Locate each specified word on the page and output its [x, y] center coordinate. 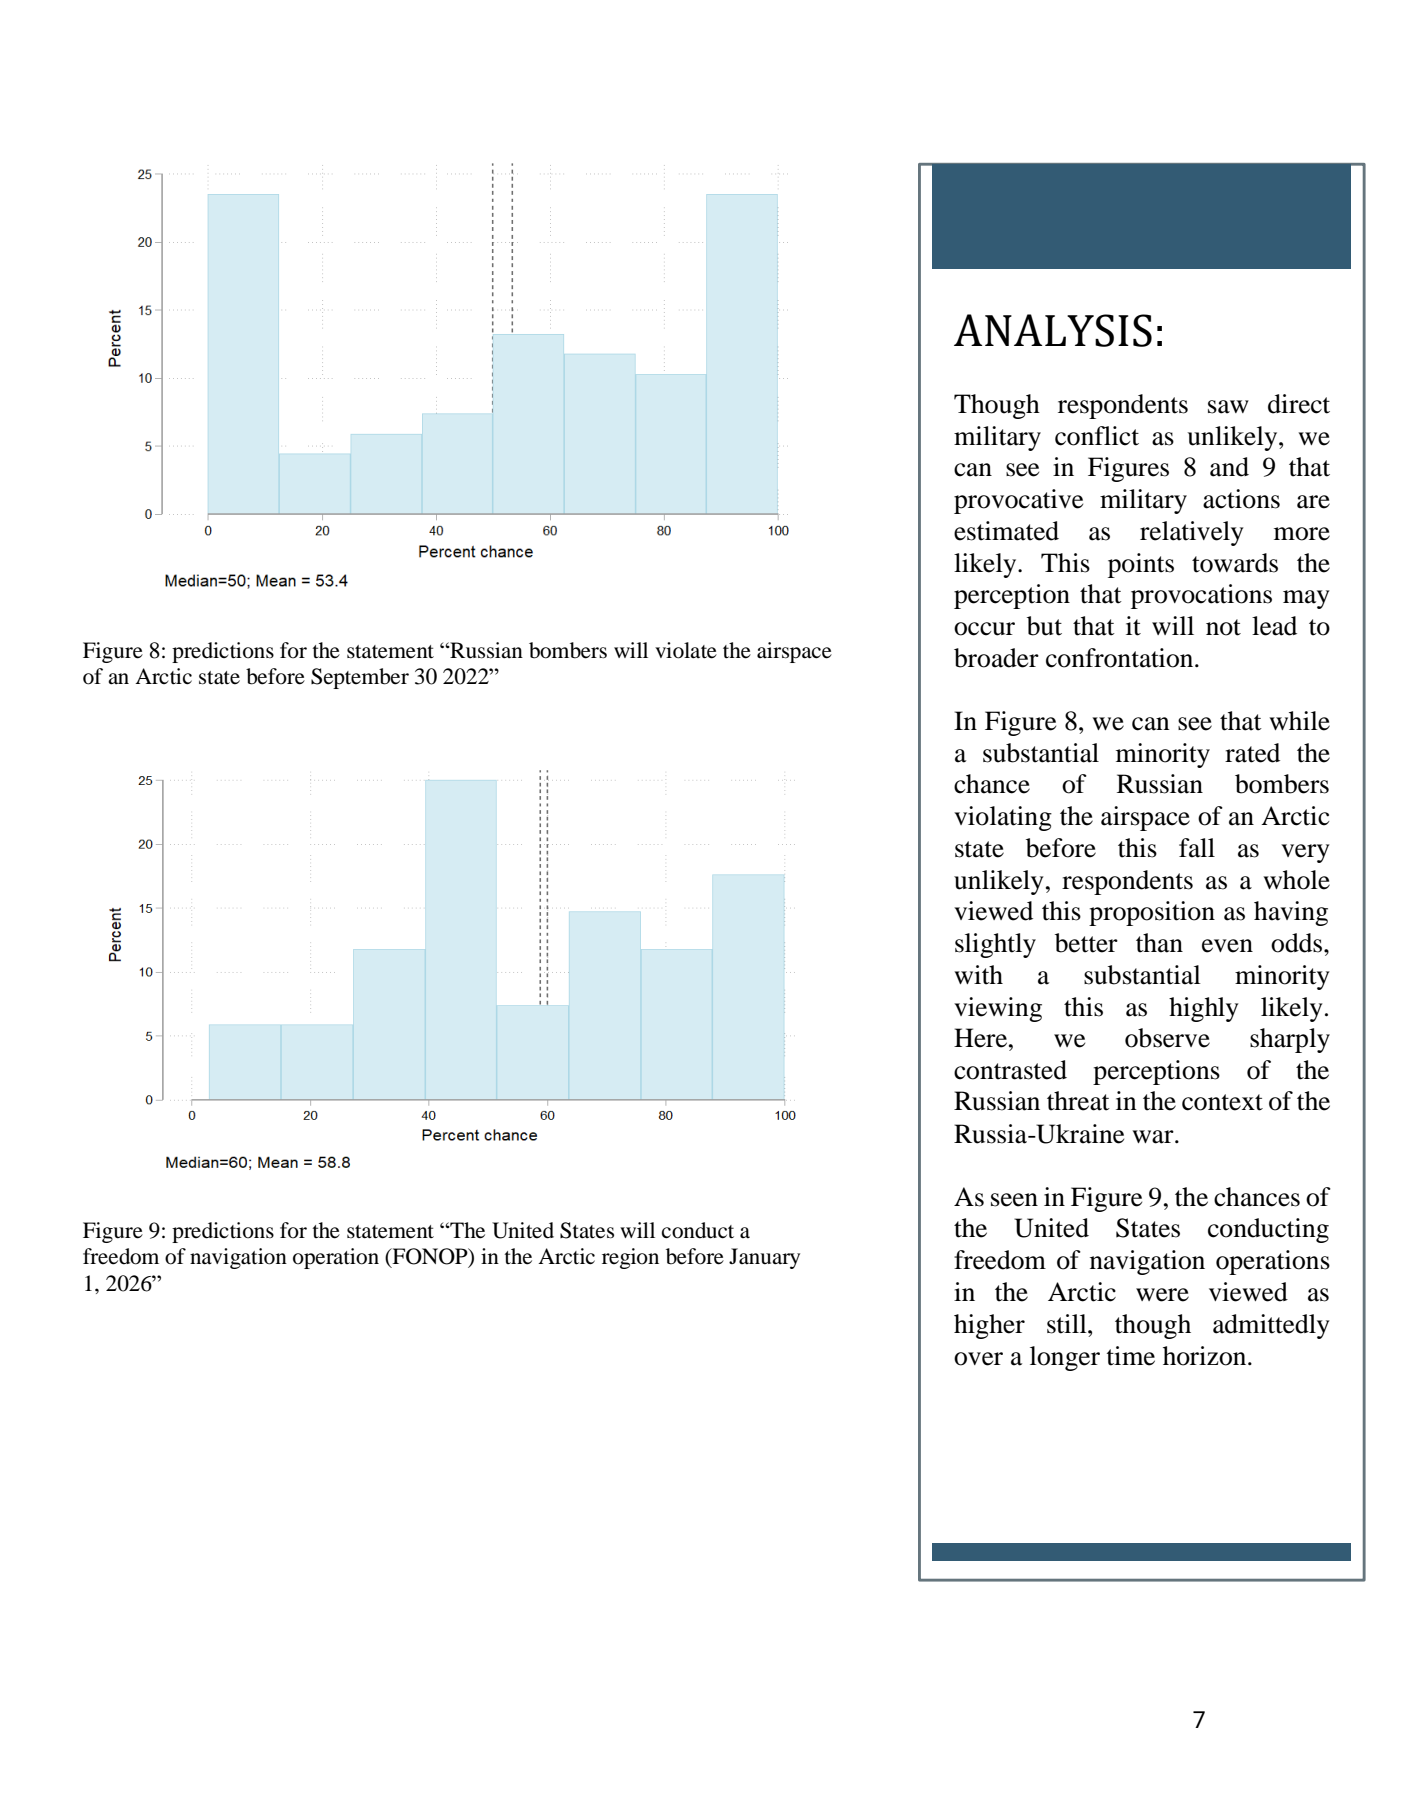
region [630, 1258]
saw [1228, 407]
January [764, 1258]
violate [686, 650]
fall [1197, 848]
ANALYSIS [1053, 330]
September [360, 678]
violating [1003, 818]
